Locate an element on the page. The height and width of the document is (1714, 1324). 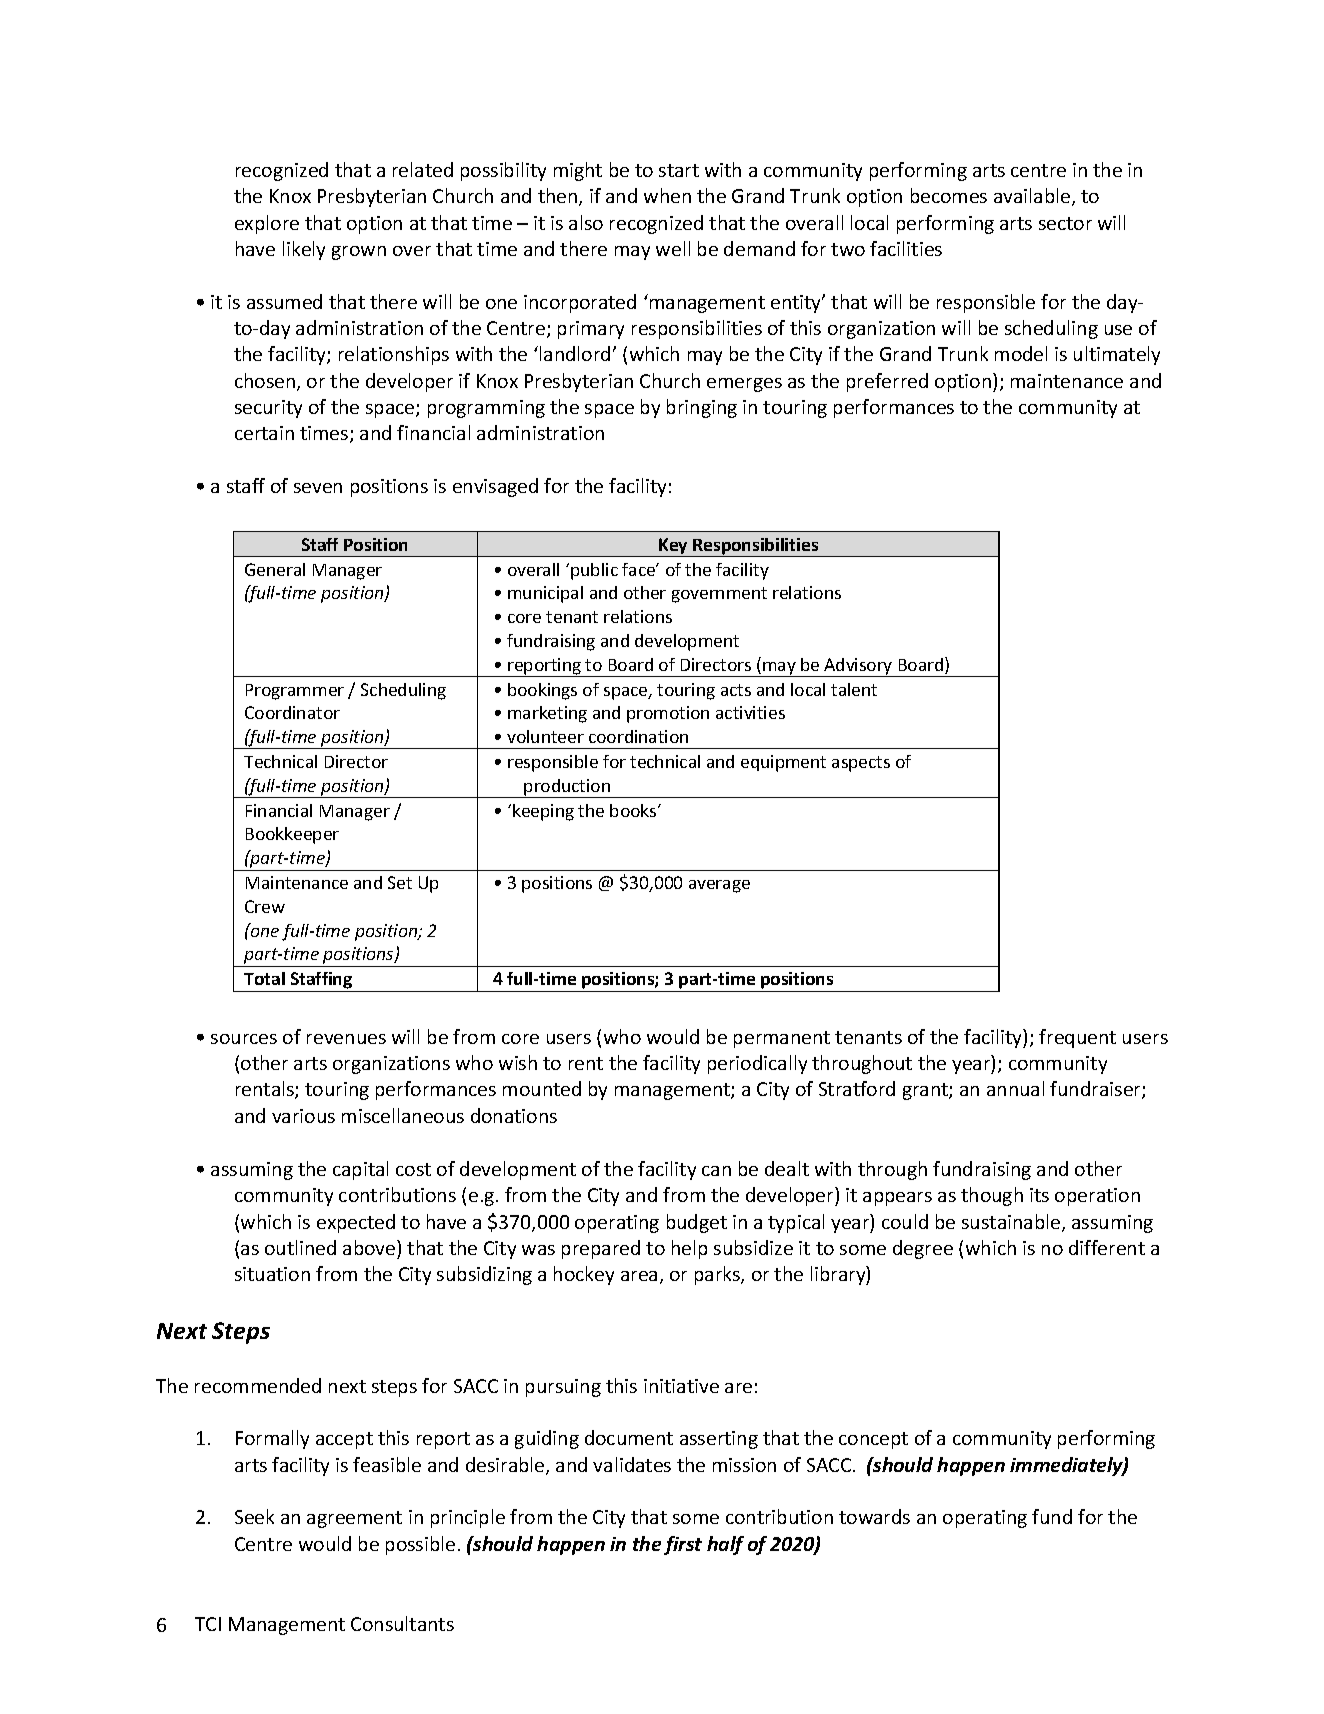
when is located at coordinates (667, 195).
